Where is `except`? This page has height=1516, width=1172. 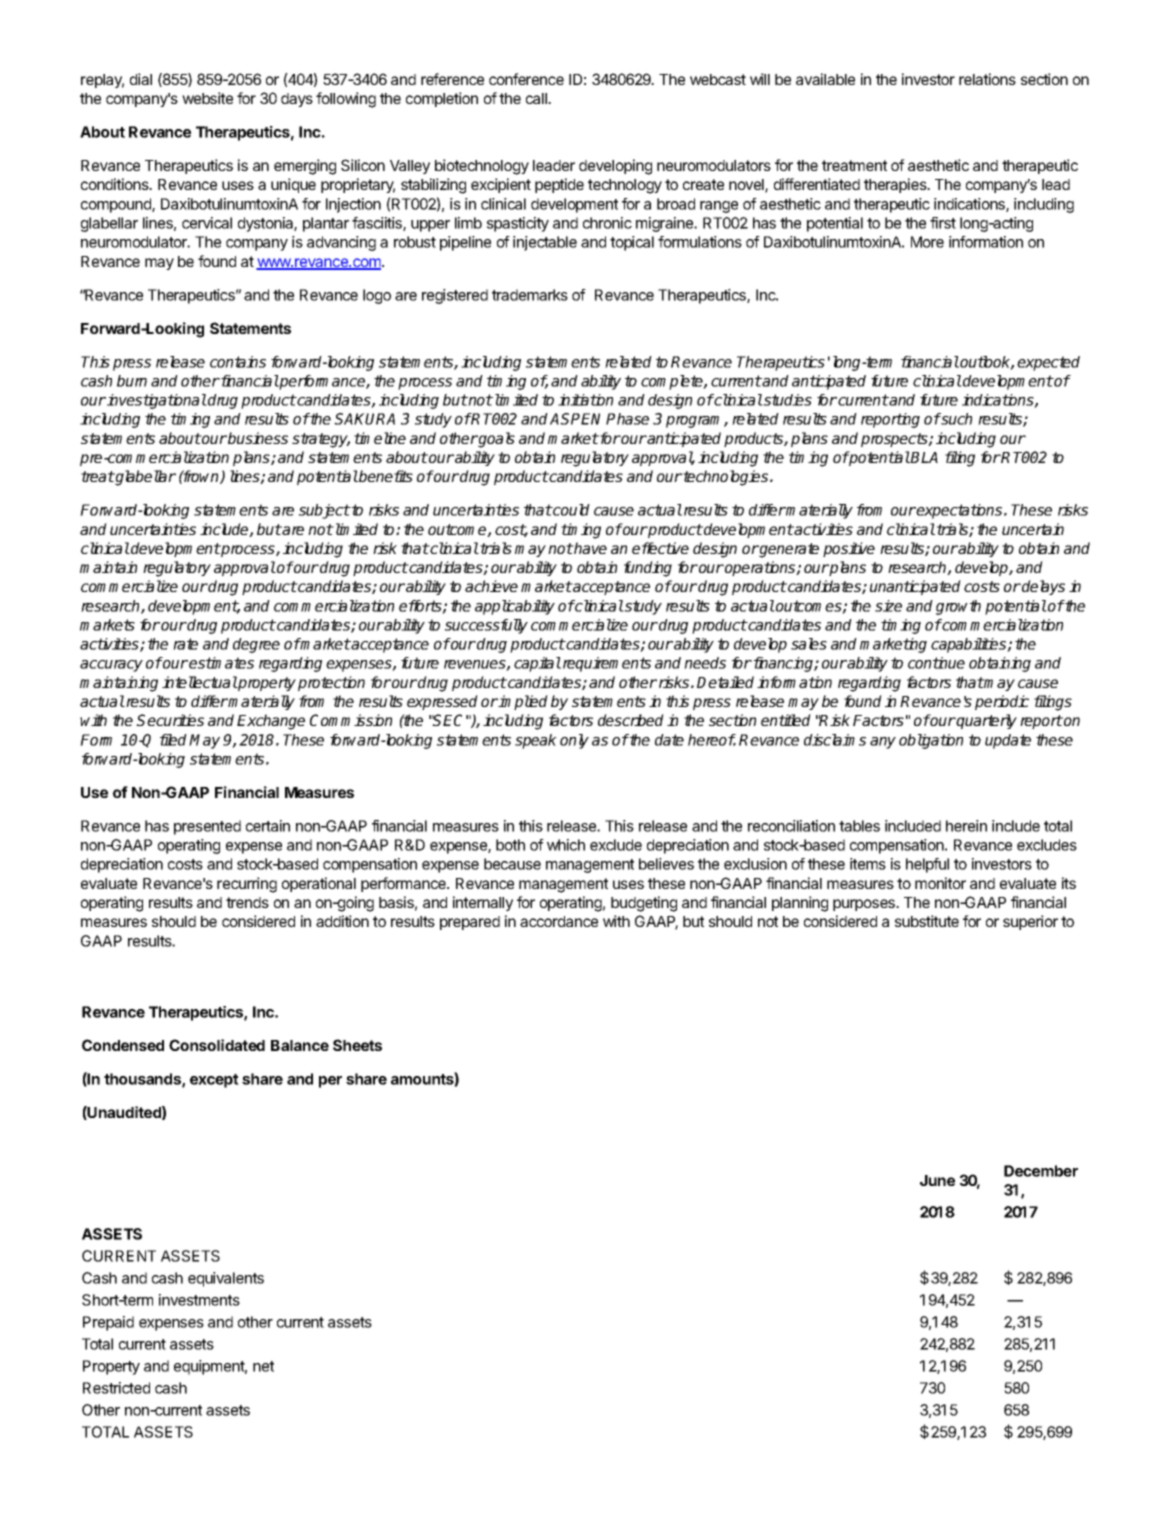 except is located at coordinates (214, 1081).
